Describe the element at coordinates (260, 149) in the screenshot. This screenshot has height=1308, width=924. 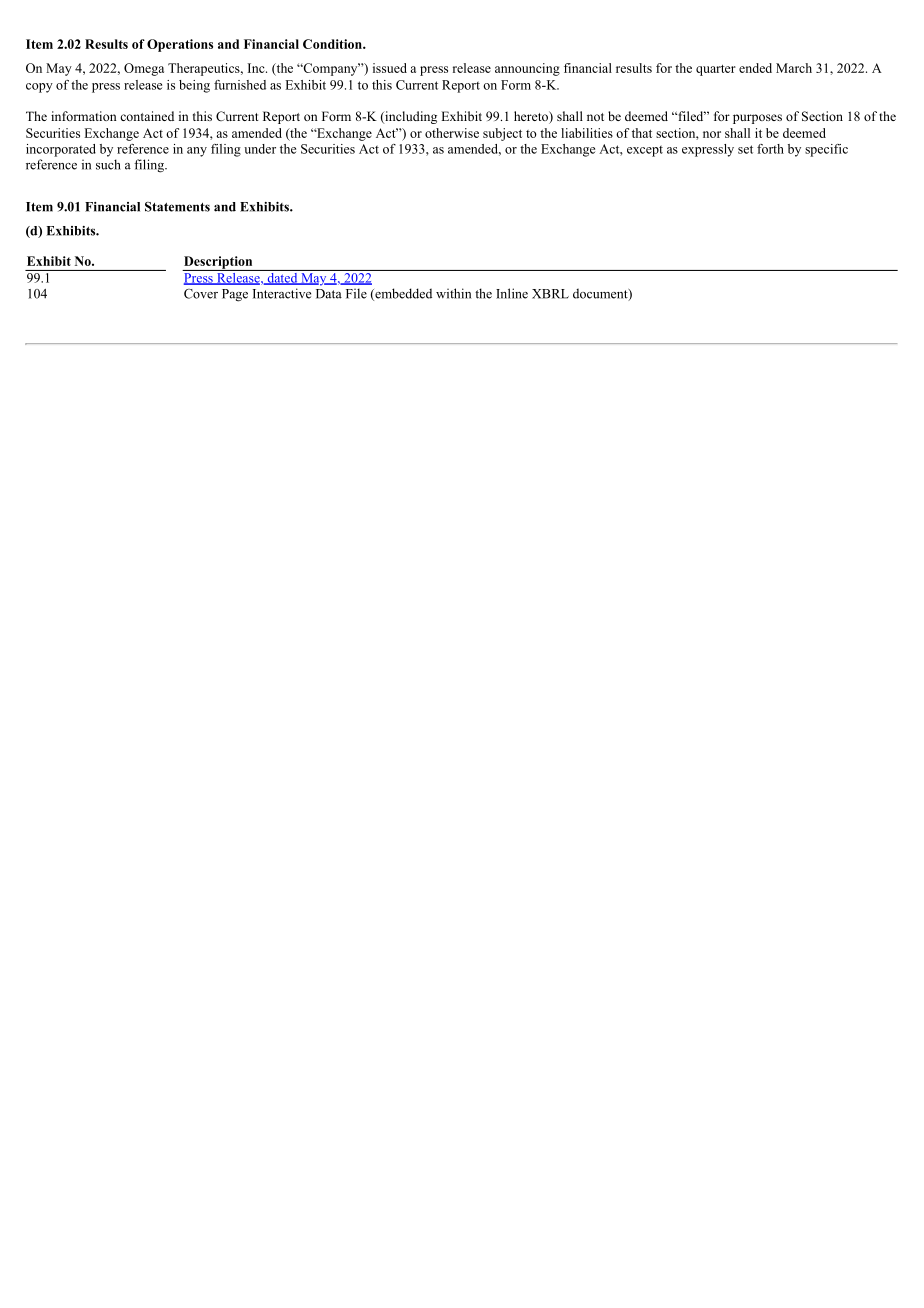
I see `under` at that location.
